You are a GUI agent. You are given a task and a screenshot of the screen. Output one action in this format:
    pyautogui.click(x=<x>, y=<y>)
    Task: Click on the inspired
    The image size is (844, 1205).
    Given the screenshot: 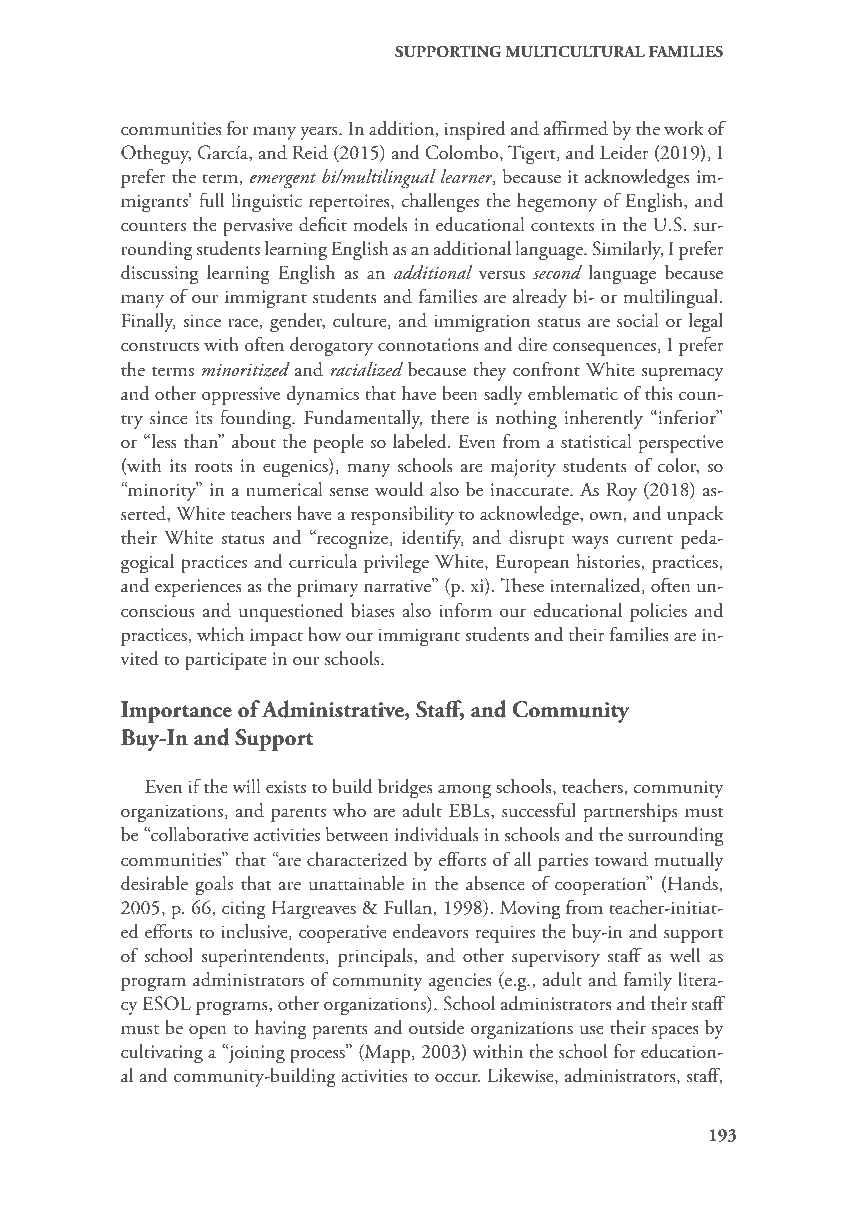 What is the action you would take?
    pyautogui.click(x=475, y=130)
